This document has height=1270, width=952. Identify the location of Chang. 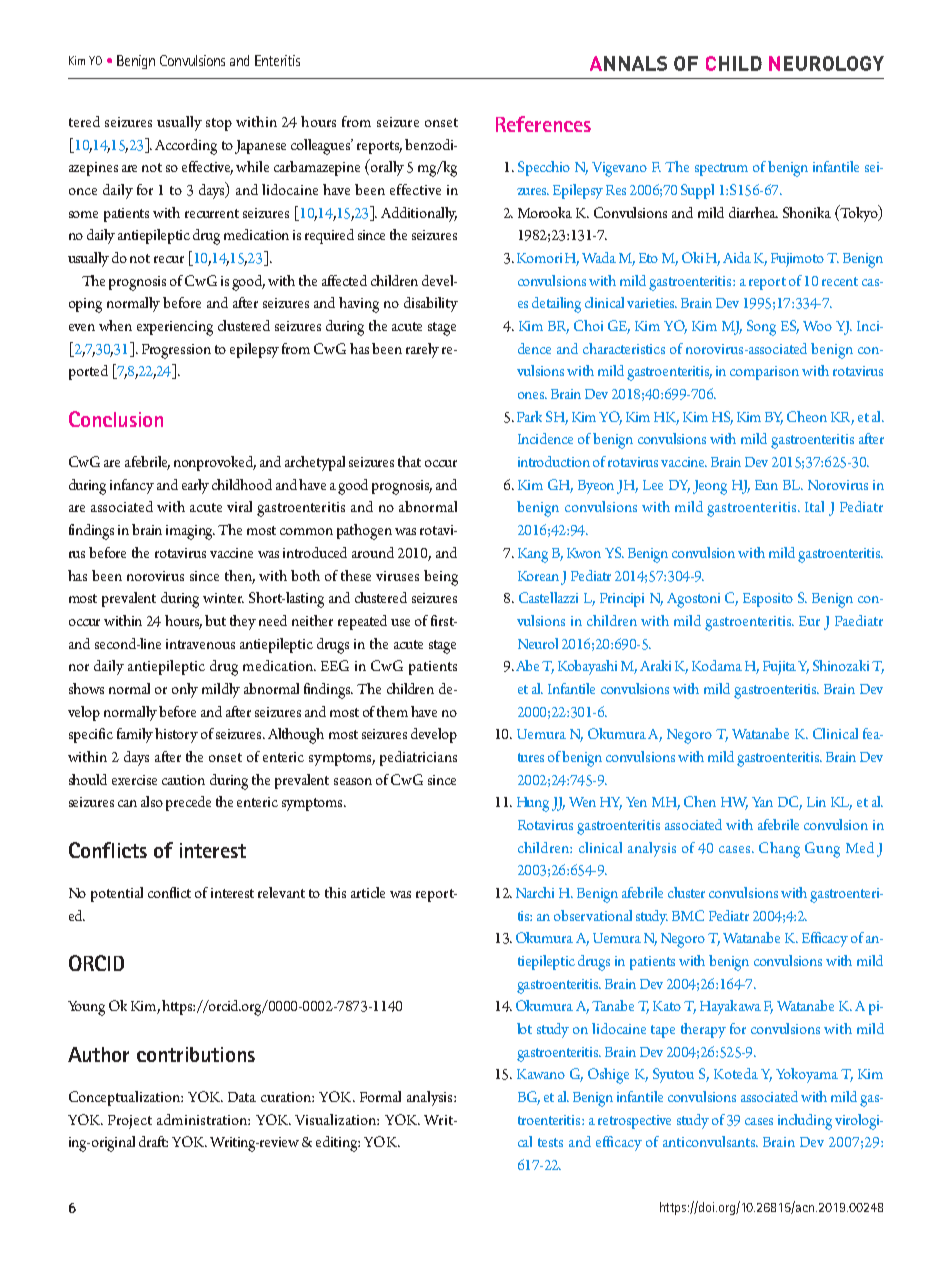
(779, 850).
